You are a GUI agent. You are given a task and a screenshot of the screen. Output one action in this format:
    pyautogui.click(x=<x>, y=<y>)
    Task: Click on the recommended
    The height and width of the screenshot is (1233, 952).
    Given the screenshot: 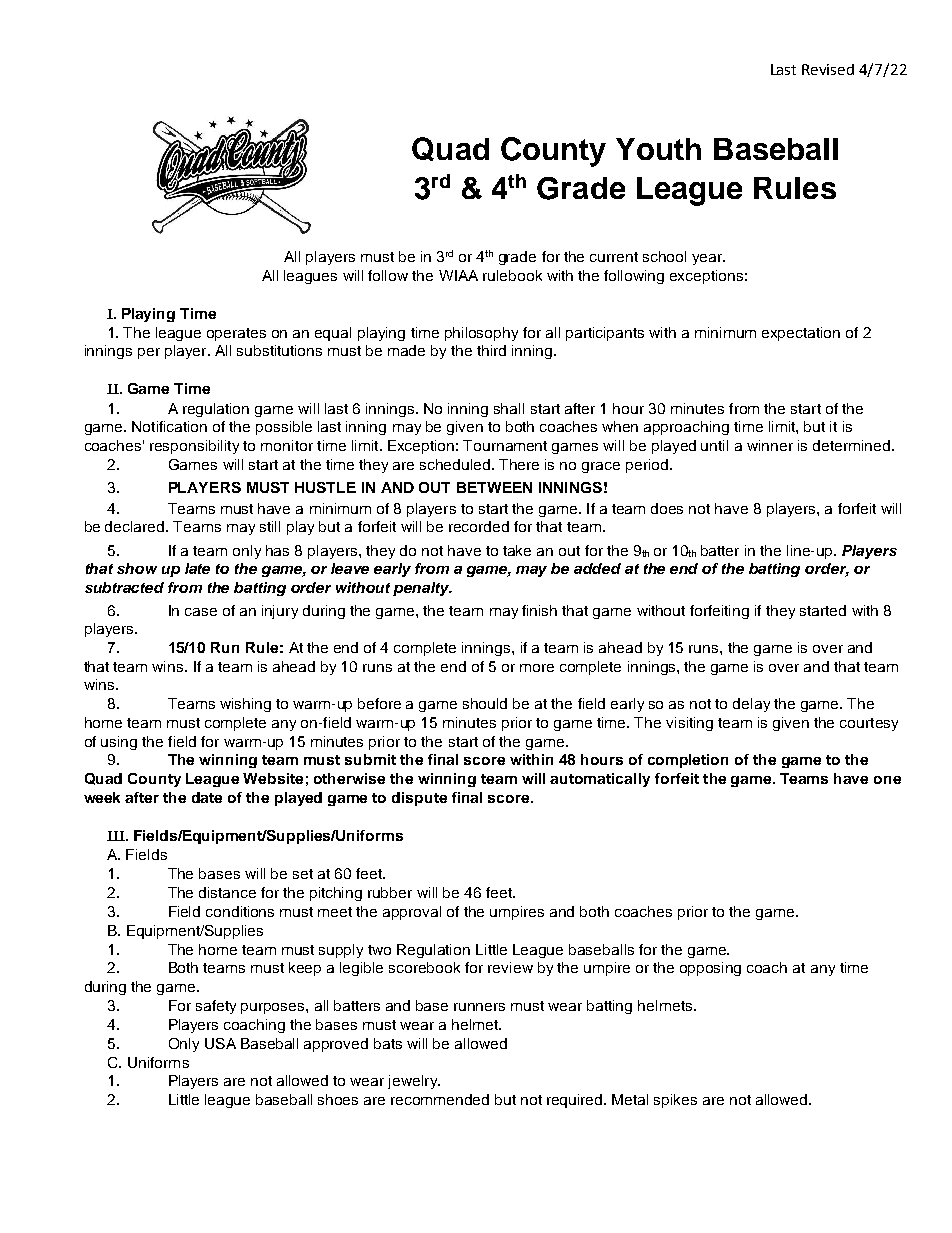 What is the action you would take?
    pyautogui.click(x=440, y=1099)
